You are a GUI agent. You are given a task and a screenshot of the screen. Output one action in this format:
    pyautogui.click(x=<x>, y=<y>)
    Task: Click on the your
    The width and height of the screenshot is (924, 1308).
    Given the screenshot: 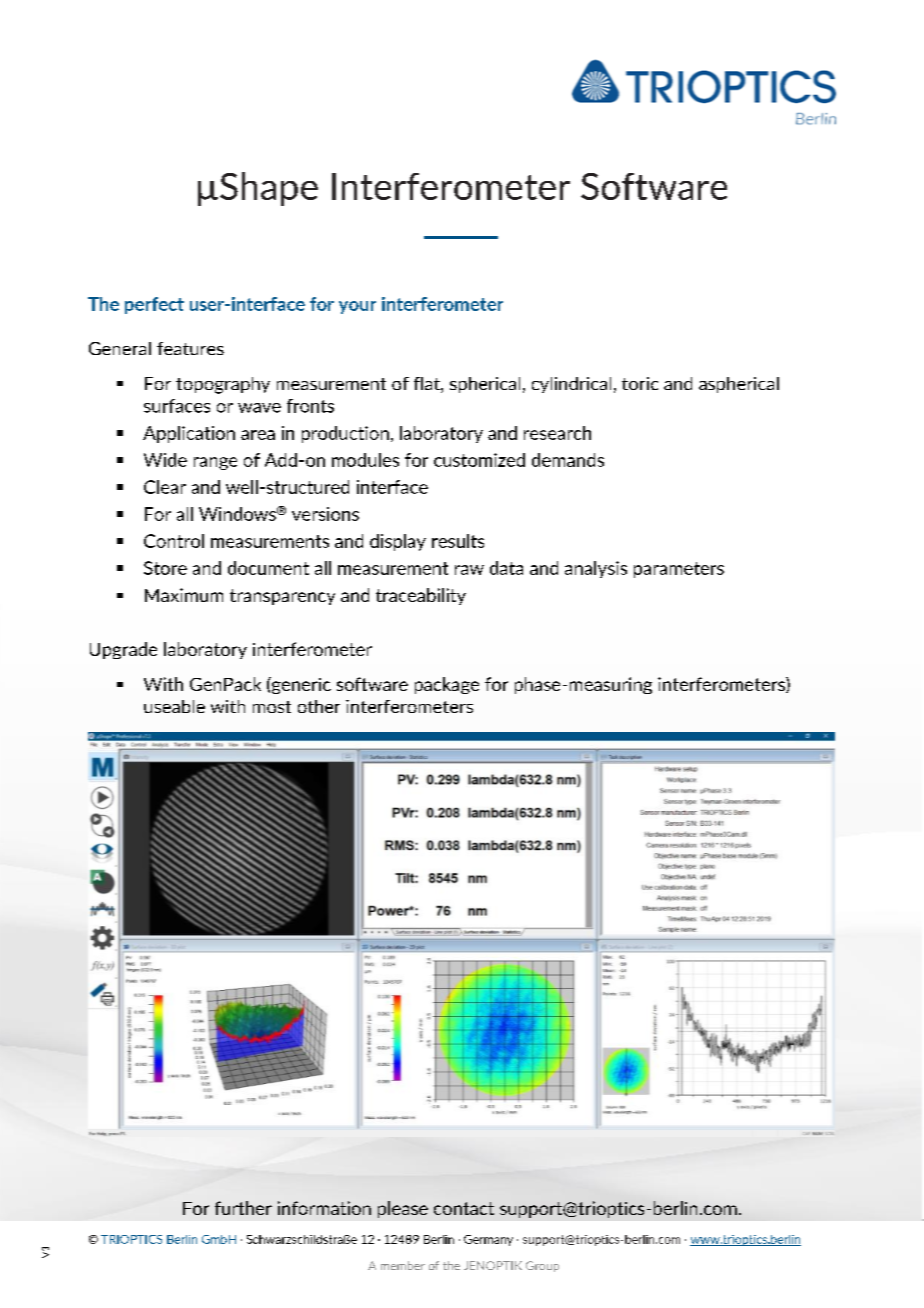 What is the action you would take?
    pyautogui.click(x=357, y=307)
